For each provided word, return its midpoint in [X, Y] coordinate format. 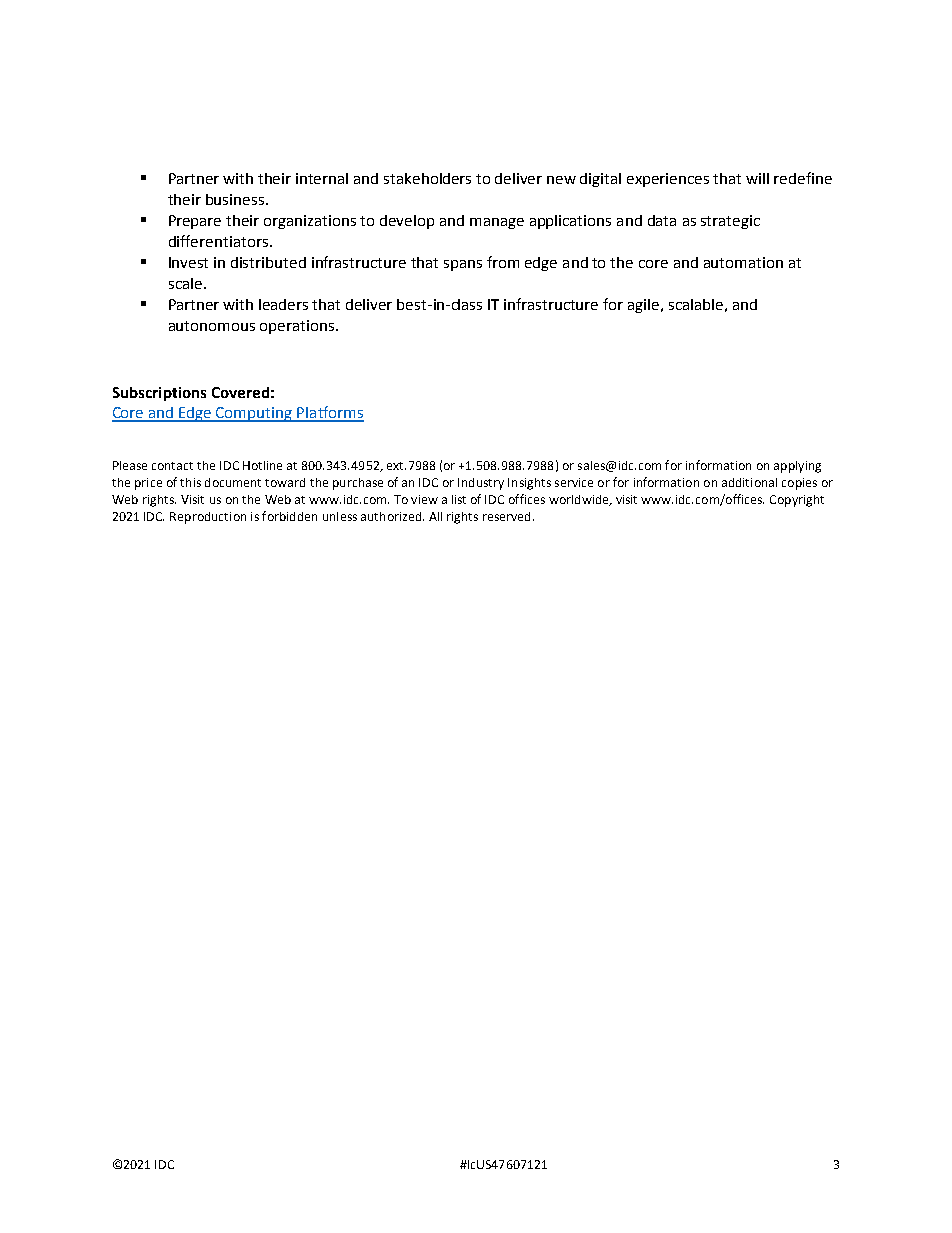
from [503, 262]
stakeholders [427, 178]
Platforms [330, 413]
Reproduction [208, 518]
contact [172, 466]
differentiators [218, 241]
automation [743, 262]
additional [749, 482]
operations [298, 327]
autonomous [212, 326]
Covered [240, 392]
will [757, 178]
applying [797, 467]
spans [463, 265]
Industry [481, 484]
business [235, 199]
